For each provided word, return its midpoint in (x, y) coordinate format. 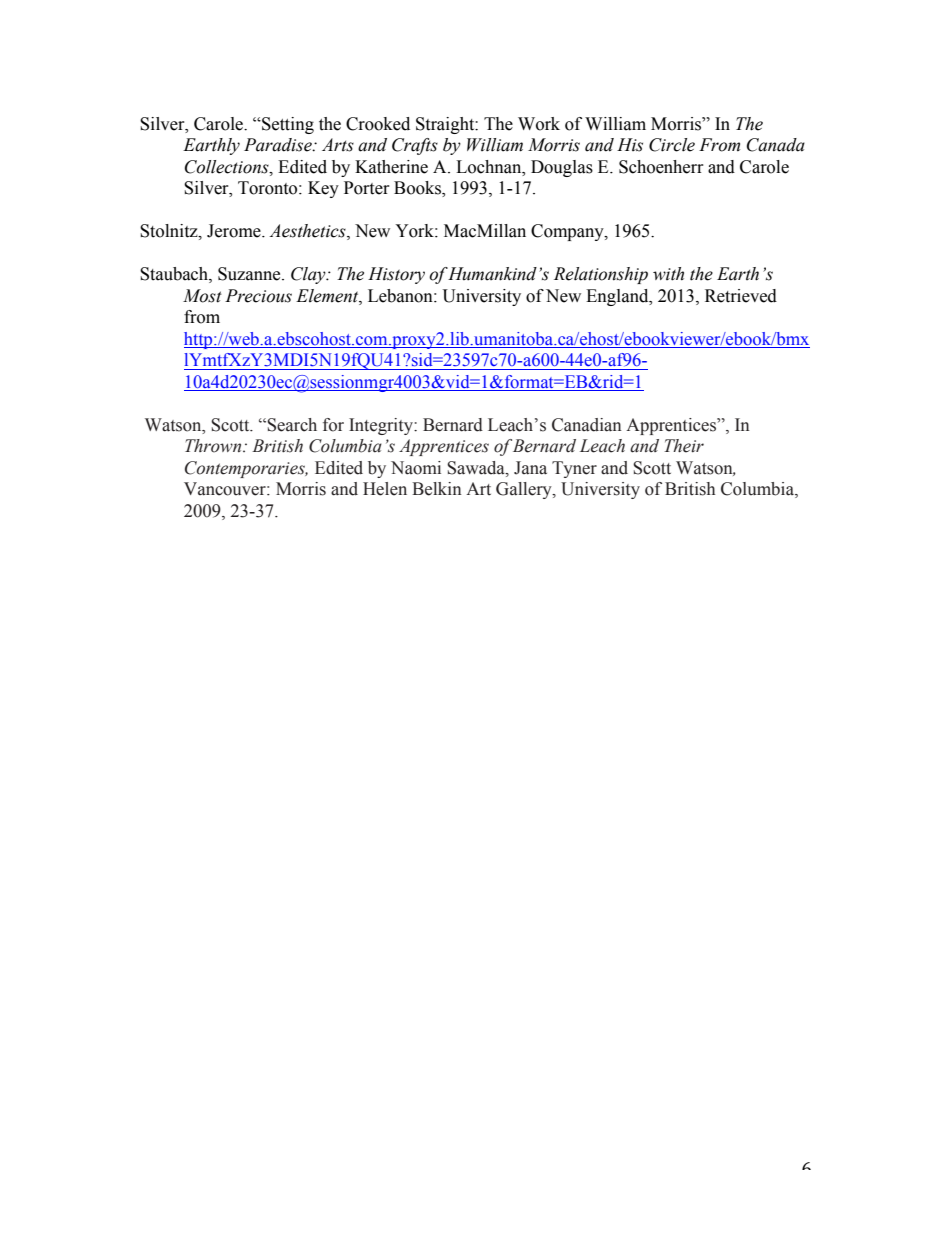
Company (568, 232)
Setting (287, 125)
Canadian (587, 425)
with (668, 274)
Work (539, 124)
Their (684, 446)
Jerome (235, 231)
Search (292, 425)
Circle (672, 145)
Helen (385, 489)
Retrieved (741, 296)
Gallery (525, 490)
